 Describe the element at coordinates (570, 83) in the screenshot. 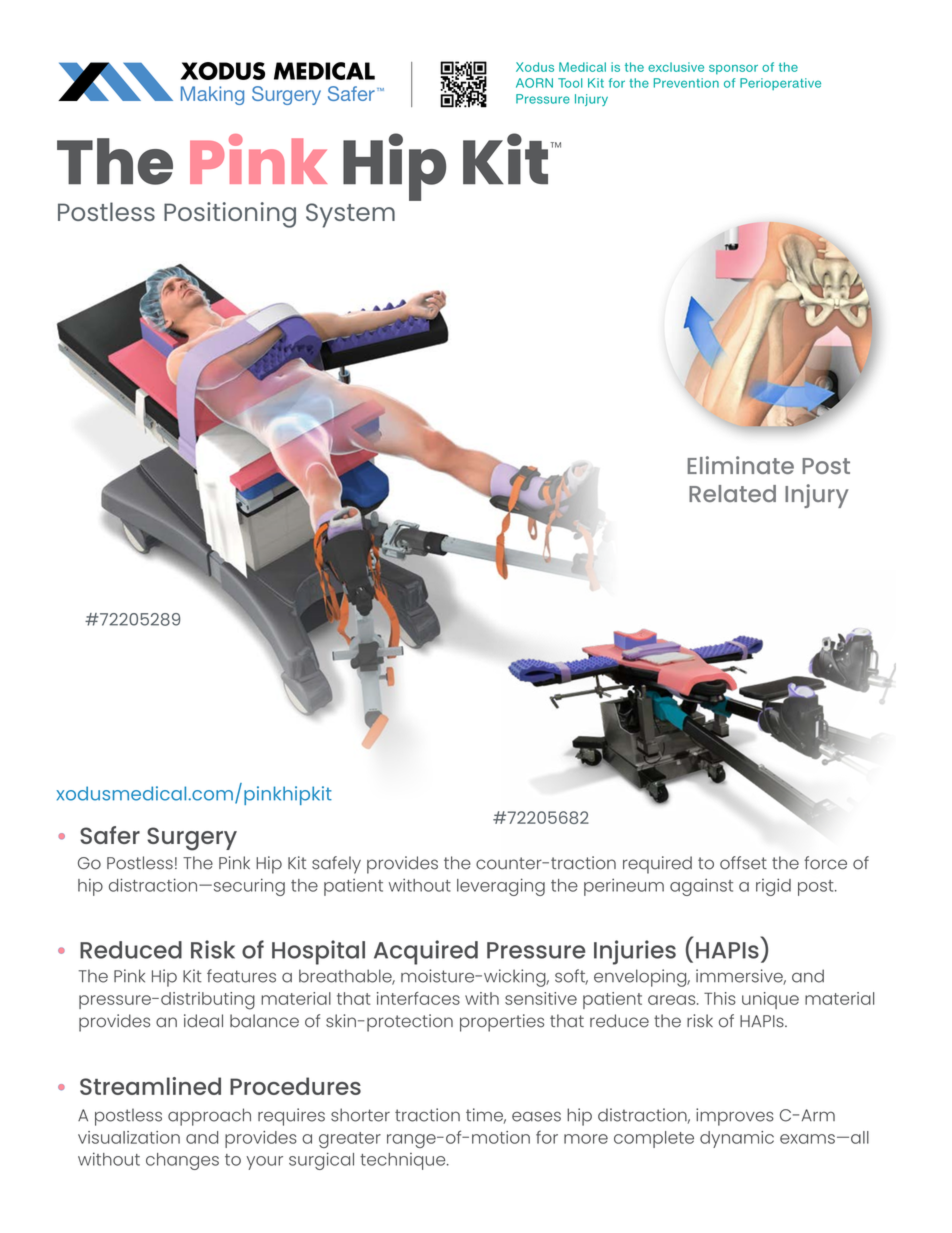

I see `Tool` at that location.
